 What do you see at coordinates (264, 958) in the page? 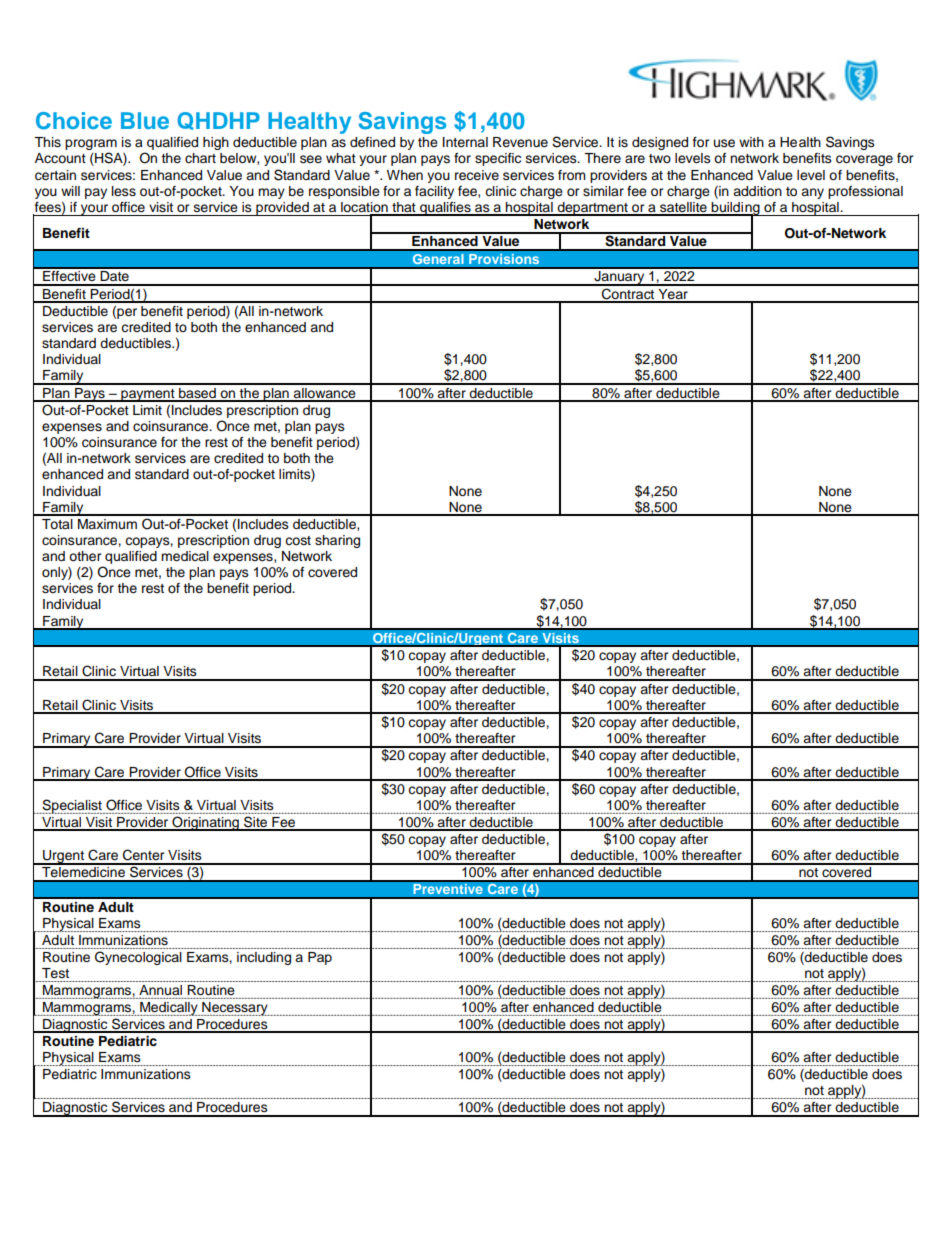
I see `including` at bounding box center [264, 958].
